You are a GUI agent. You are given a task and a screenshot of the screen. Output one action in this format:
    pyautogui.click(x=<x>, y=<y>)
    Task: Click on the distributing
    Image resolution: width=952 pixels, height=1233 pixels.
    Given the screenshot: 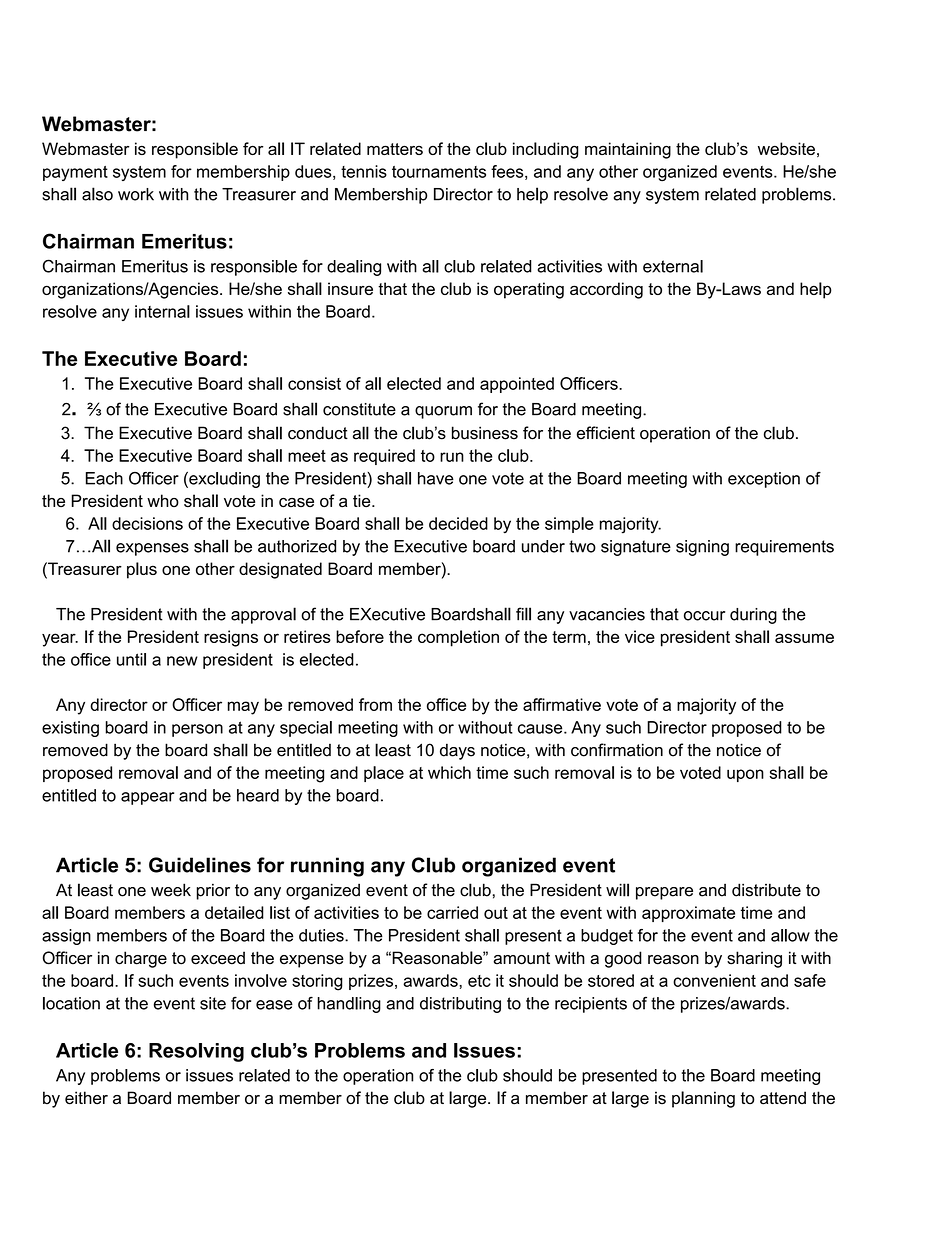 What is the action you would take?
    pyautogui.click(x=460, y=1005)
